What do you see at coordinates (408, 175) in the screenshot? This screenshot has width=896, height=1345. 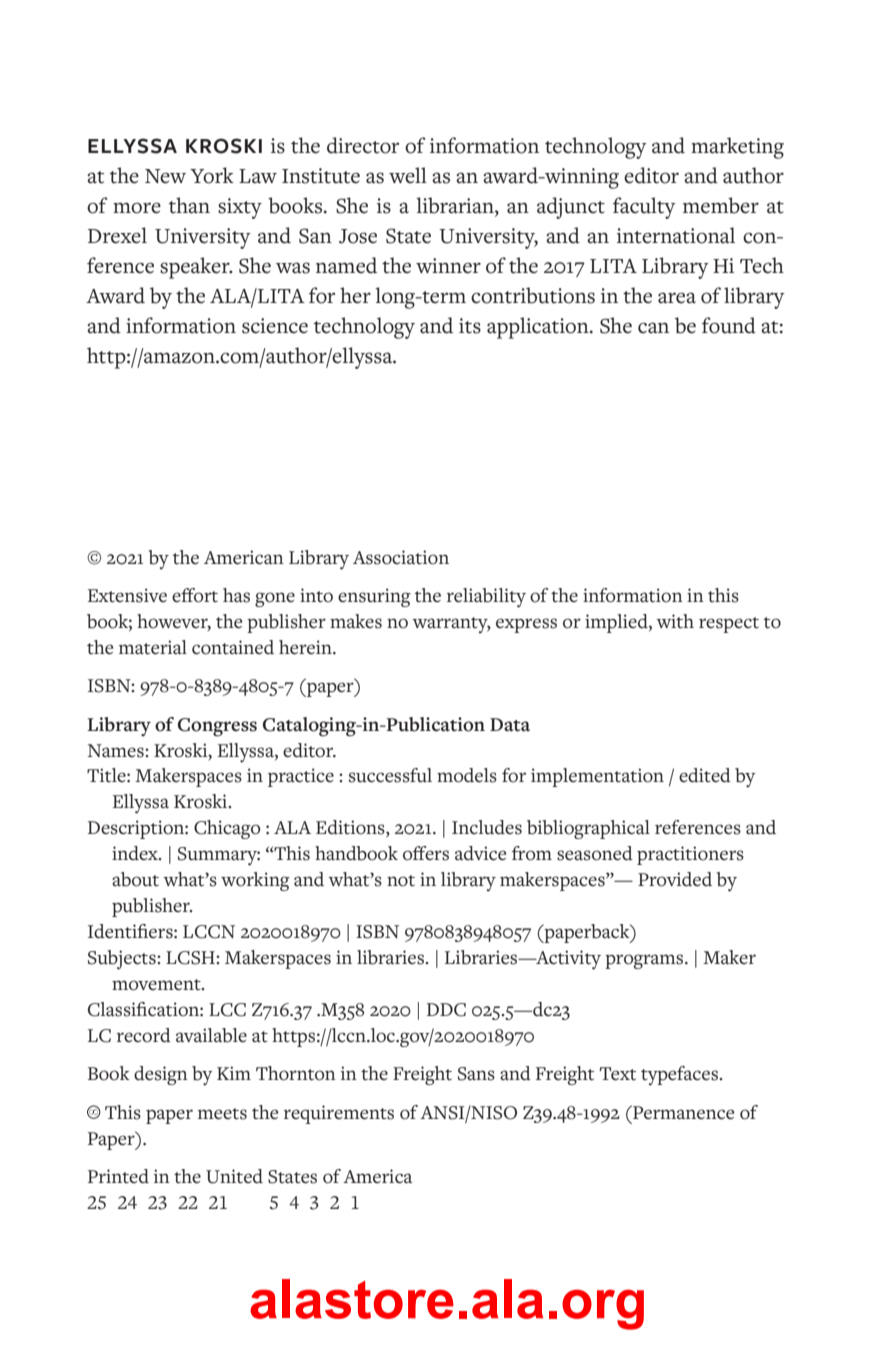 I see `well` at bounding box center [408, 175].
